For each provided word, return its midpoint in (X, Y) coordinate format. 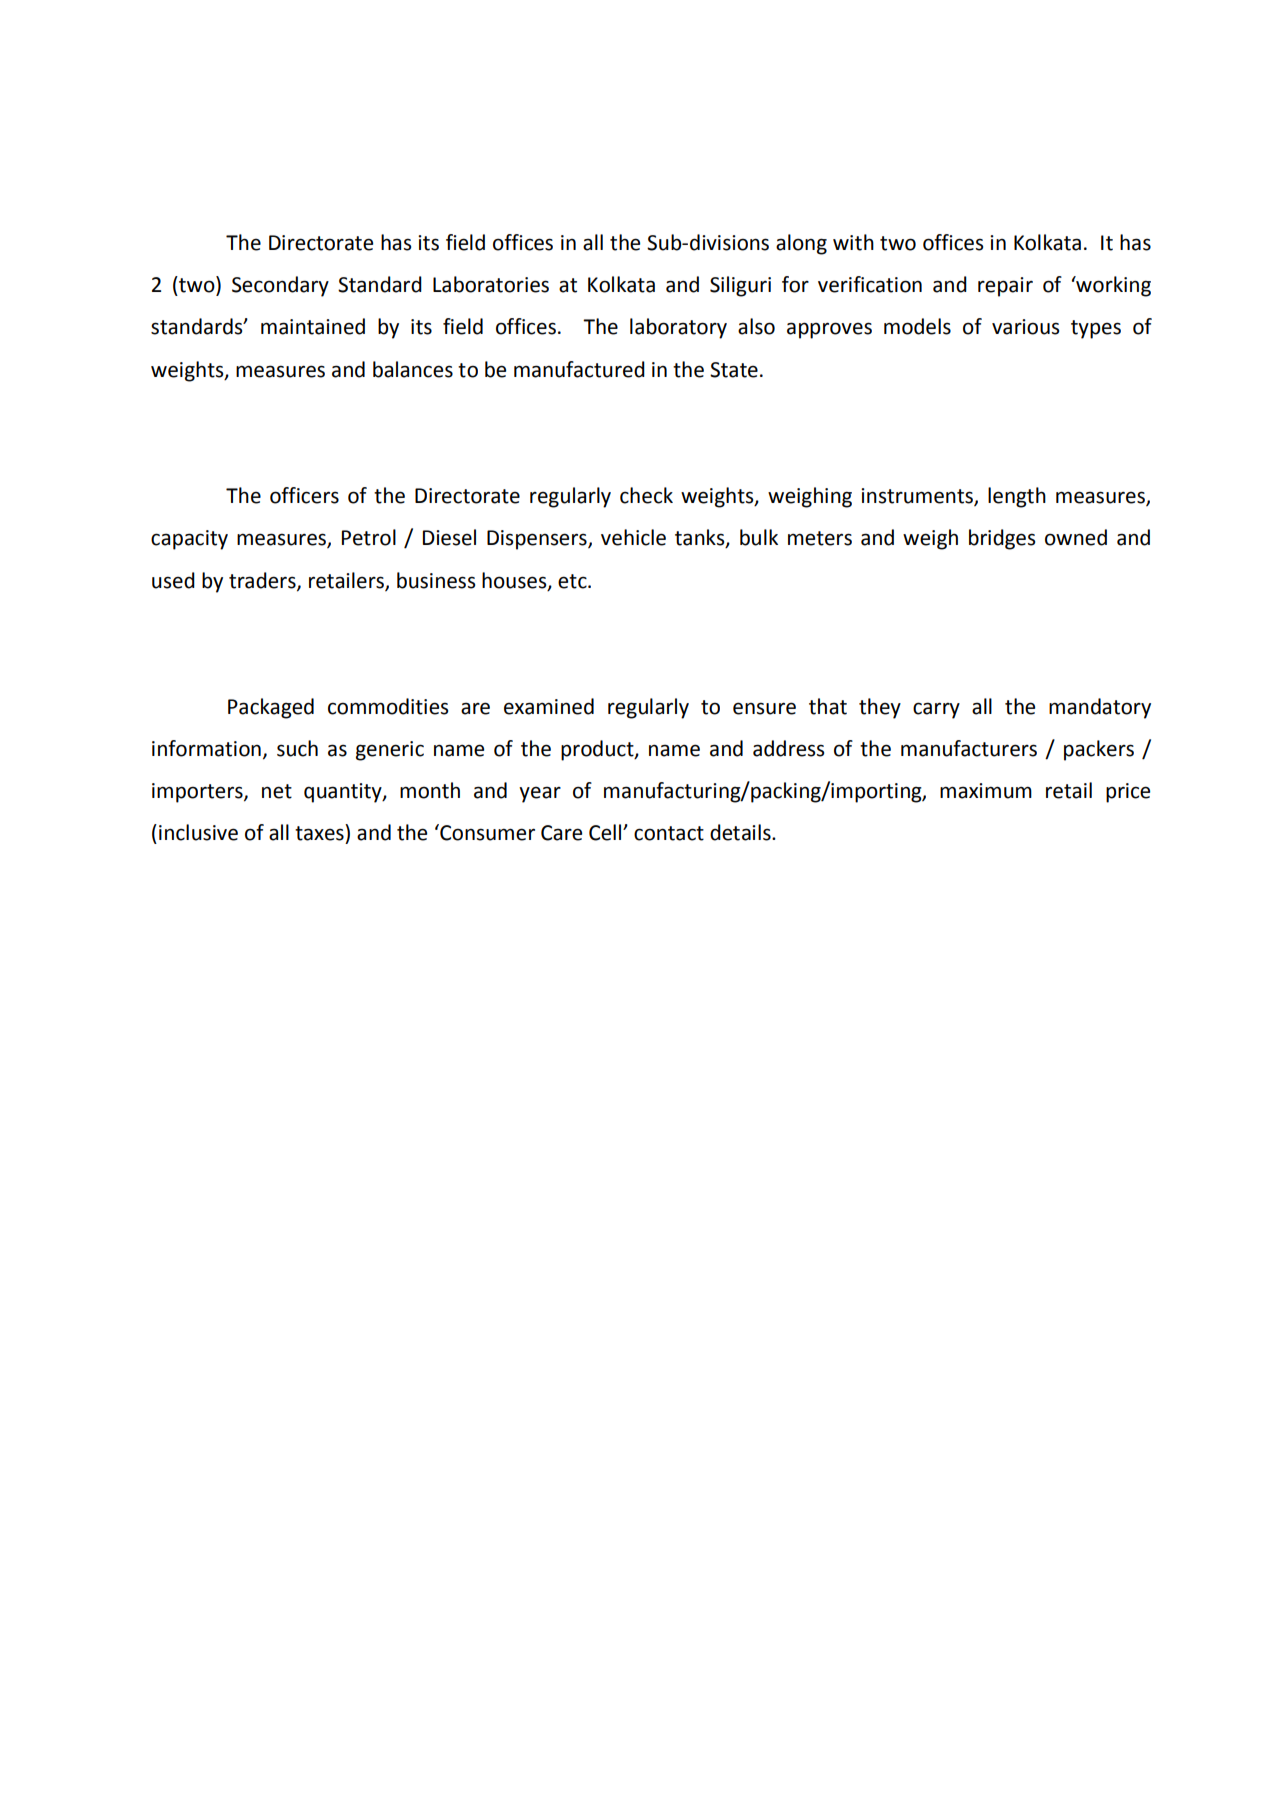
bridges (1002, 539)
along (801, 244)
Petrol (369, 537)
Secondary (280, 286)
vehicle (633, 537)
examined (549, 706)
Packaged (271, 708)
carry (936, 710)
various (1025, 327)
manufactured (579, 369)
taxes (320, 832)
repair (1005, 287)
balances (413, 369)
